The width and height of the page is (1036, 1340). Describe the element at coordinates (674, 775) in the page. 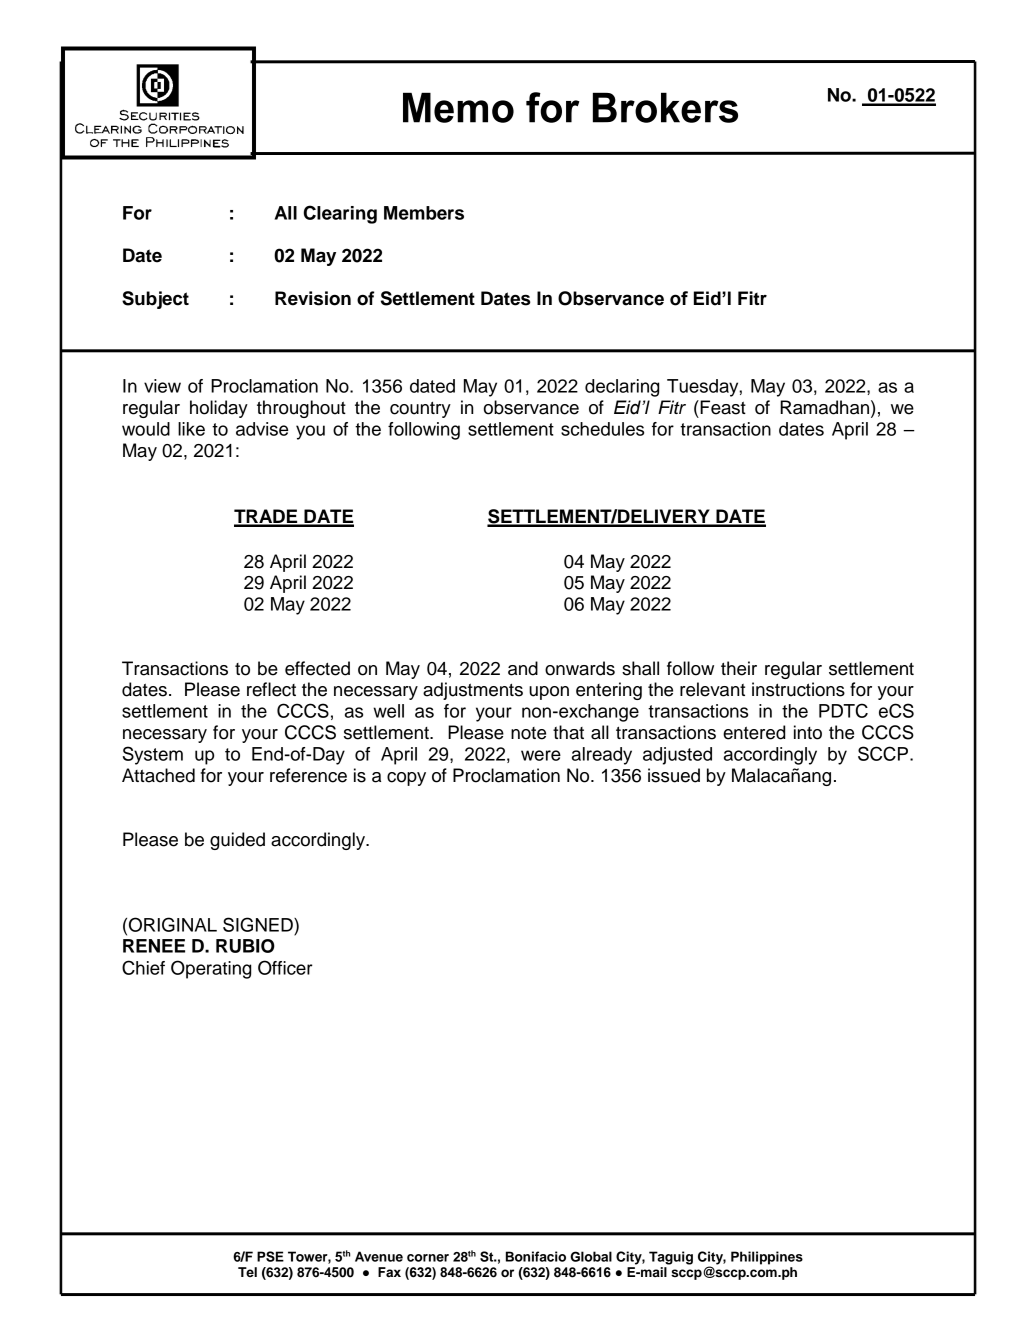

I see `issued` at that location.
